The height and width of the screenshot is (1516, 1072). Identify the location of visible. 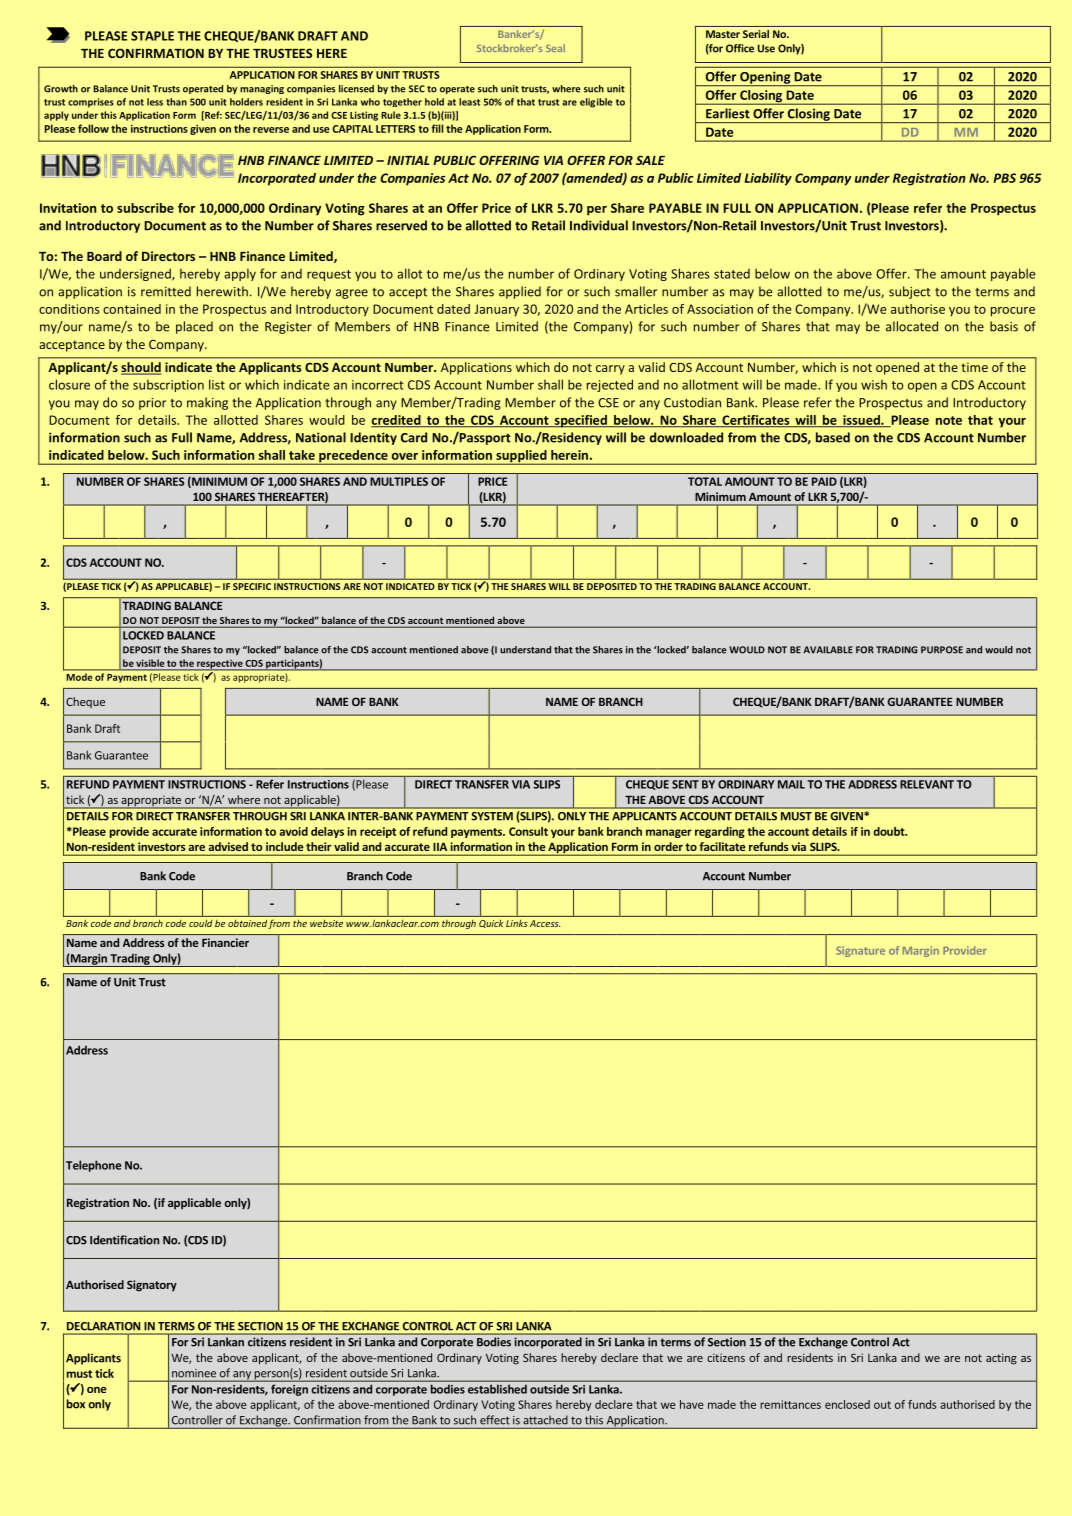
(150, 663).
